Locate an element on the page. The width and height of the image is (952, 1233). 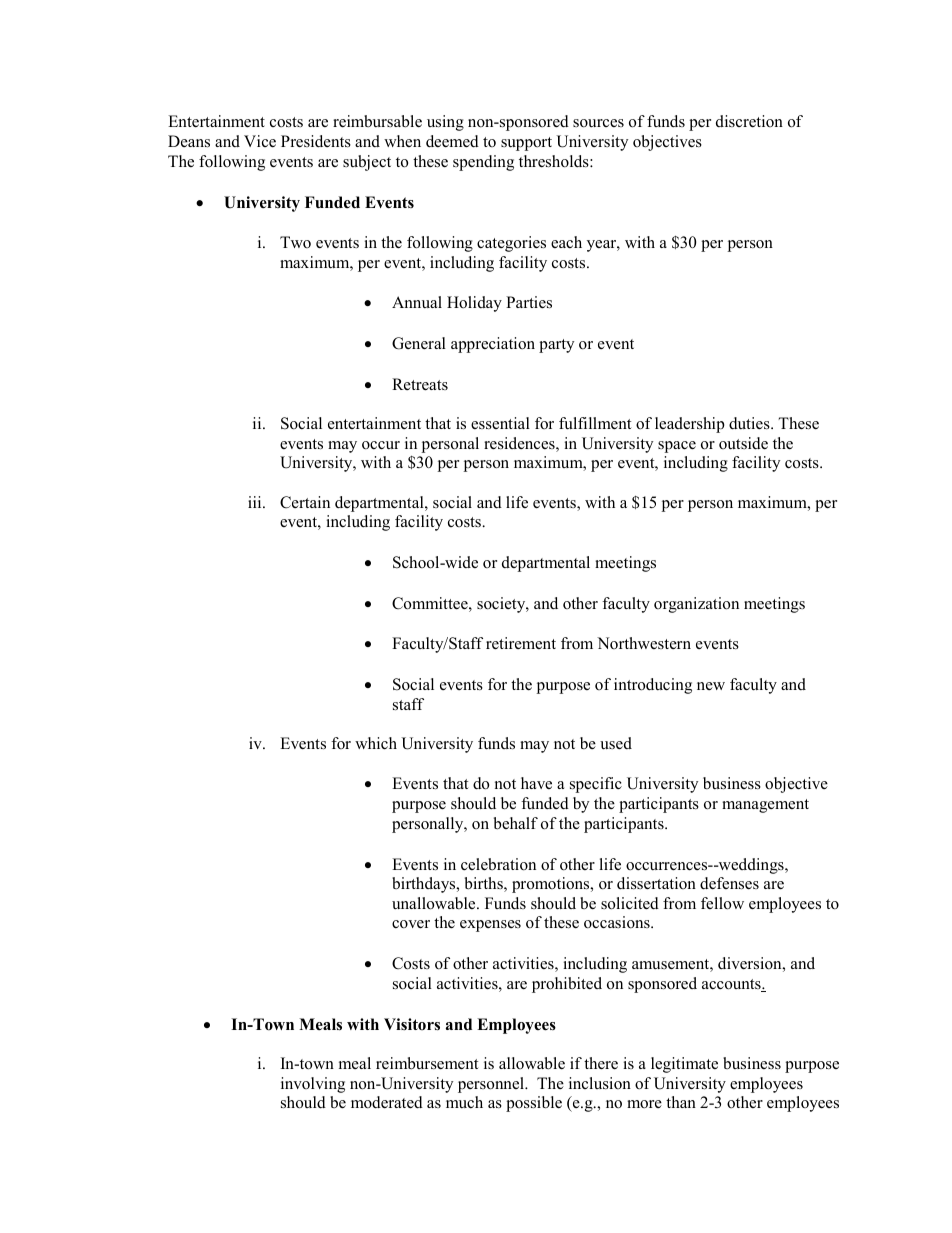
iii is located at coordinates (256, 502).
